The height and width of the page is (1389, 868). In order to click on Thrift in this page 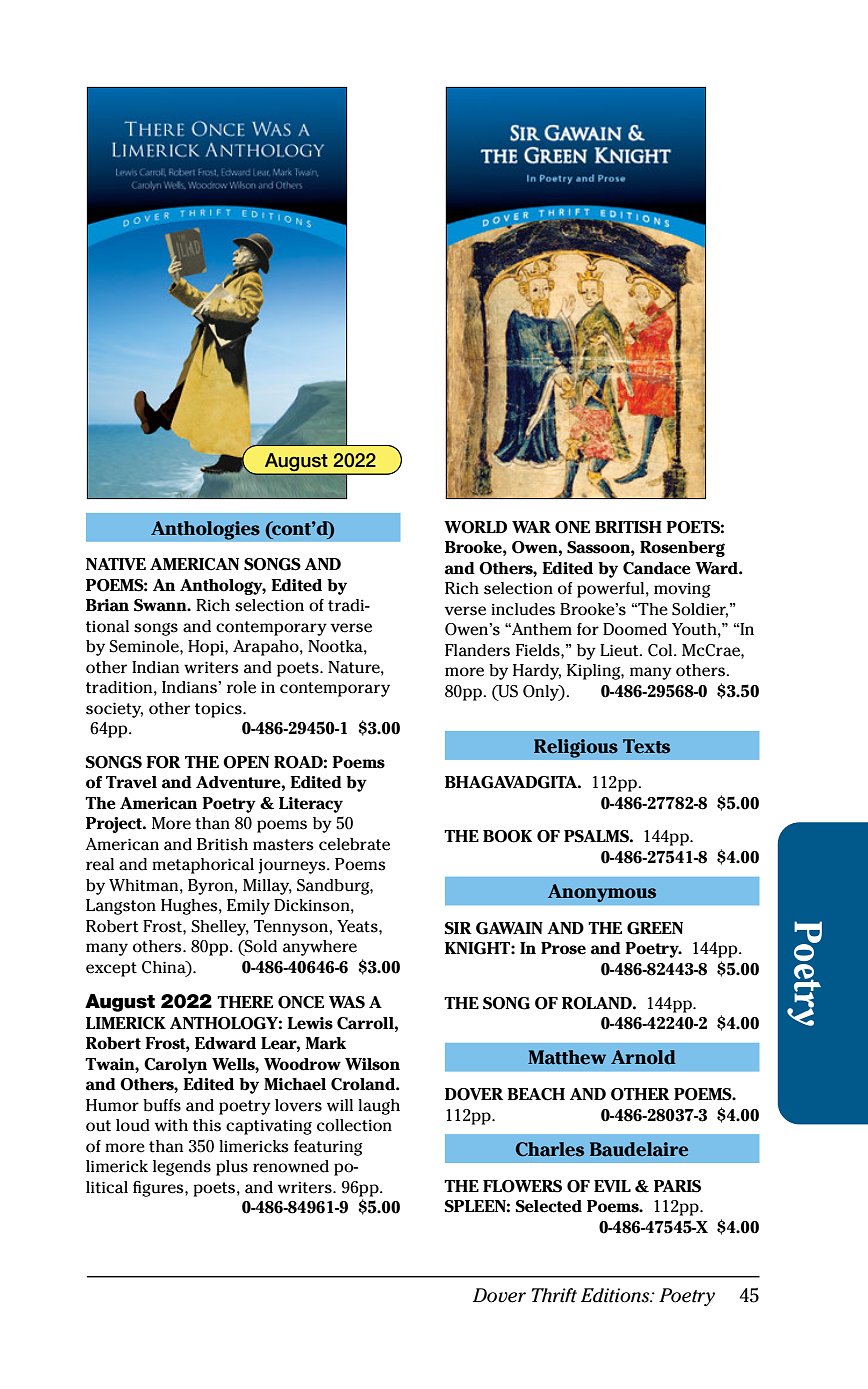, I will do `click(554, 1295)`.
